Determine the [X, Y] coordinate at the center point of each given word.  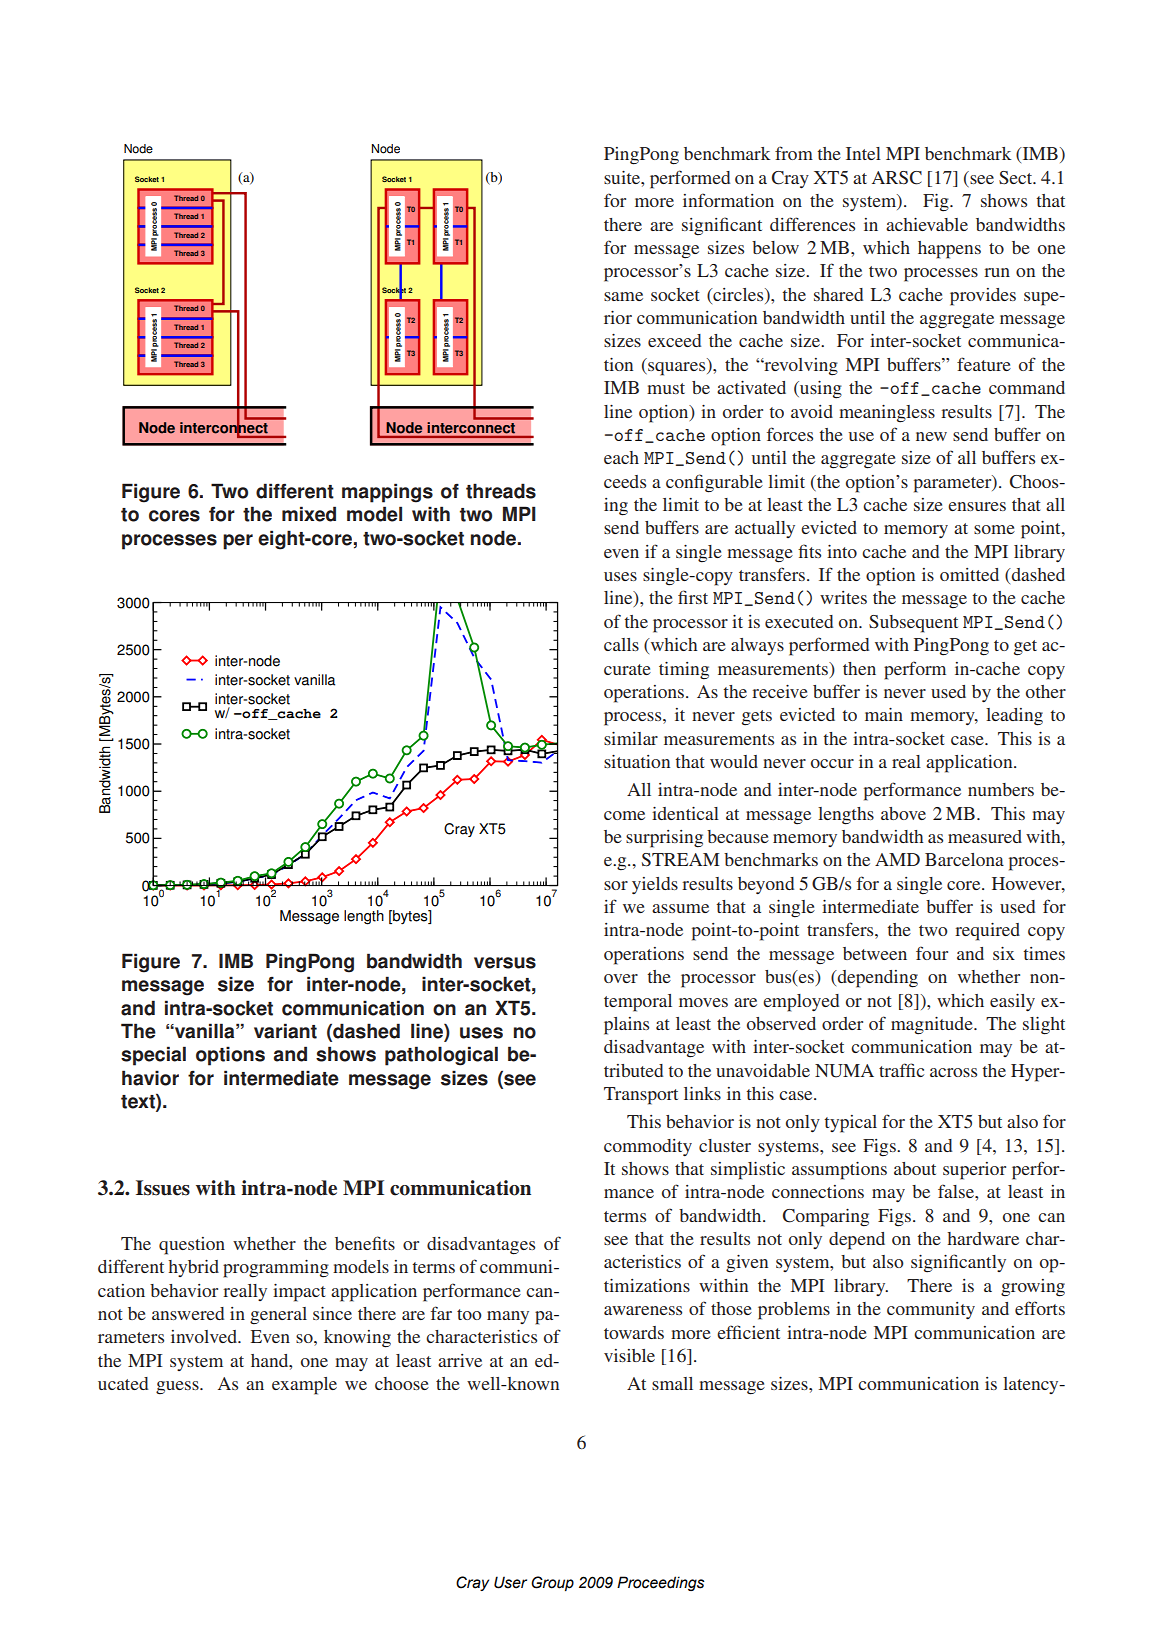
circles [738, 294]
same [623, 296]
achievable [927, 224]
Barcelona [964, 859]
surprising [664, 839]
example [304, 1386]
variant [285, 1031]
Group [552, 1583]
